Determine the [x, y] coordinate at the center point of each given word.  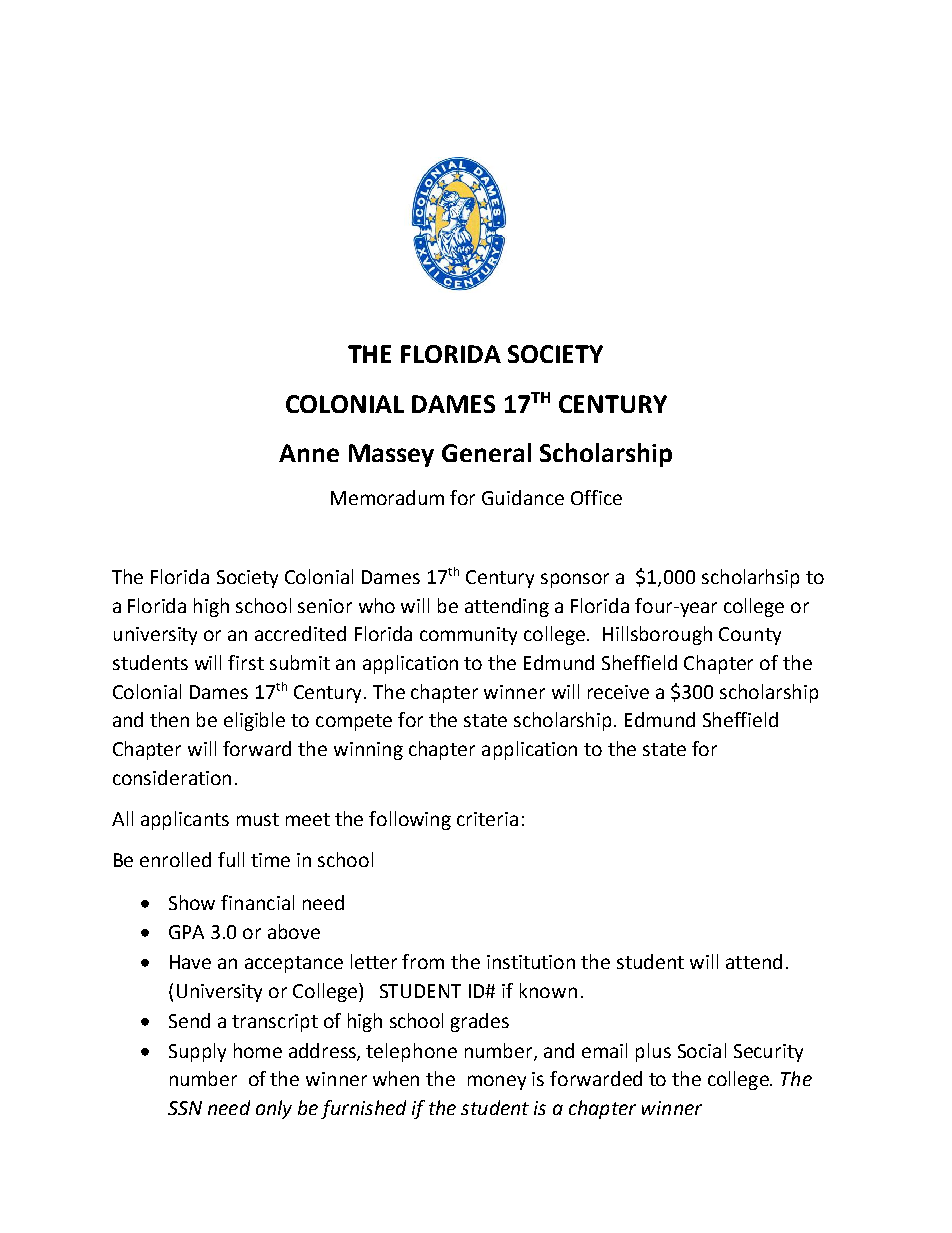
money [497, 1082]
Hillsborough [657, 635]
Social [702, 1050]
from [423, 961]
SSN [185, 1108]
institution [531, 962]
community [468, 636]
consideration [172, 777]
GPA [186, 932]
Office [596, 497]
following [410, 820]
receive [618, 692]
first [246, 662]
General [486, 452]
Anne [309, 453]
